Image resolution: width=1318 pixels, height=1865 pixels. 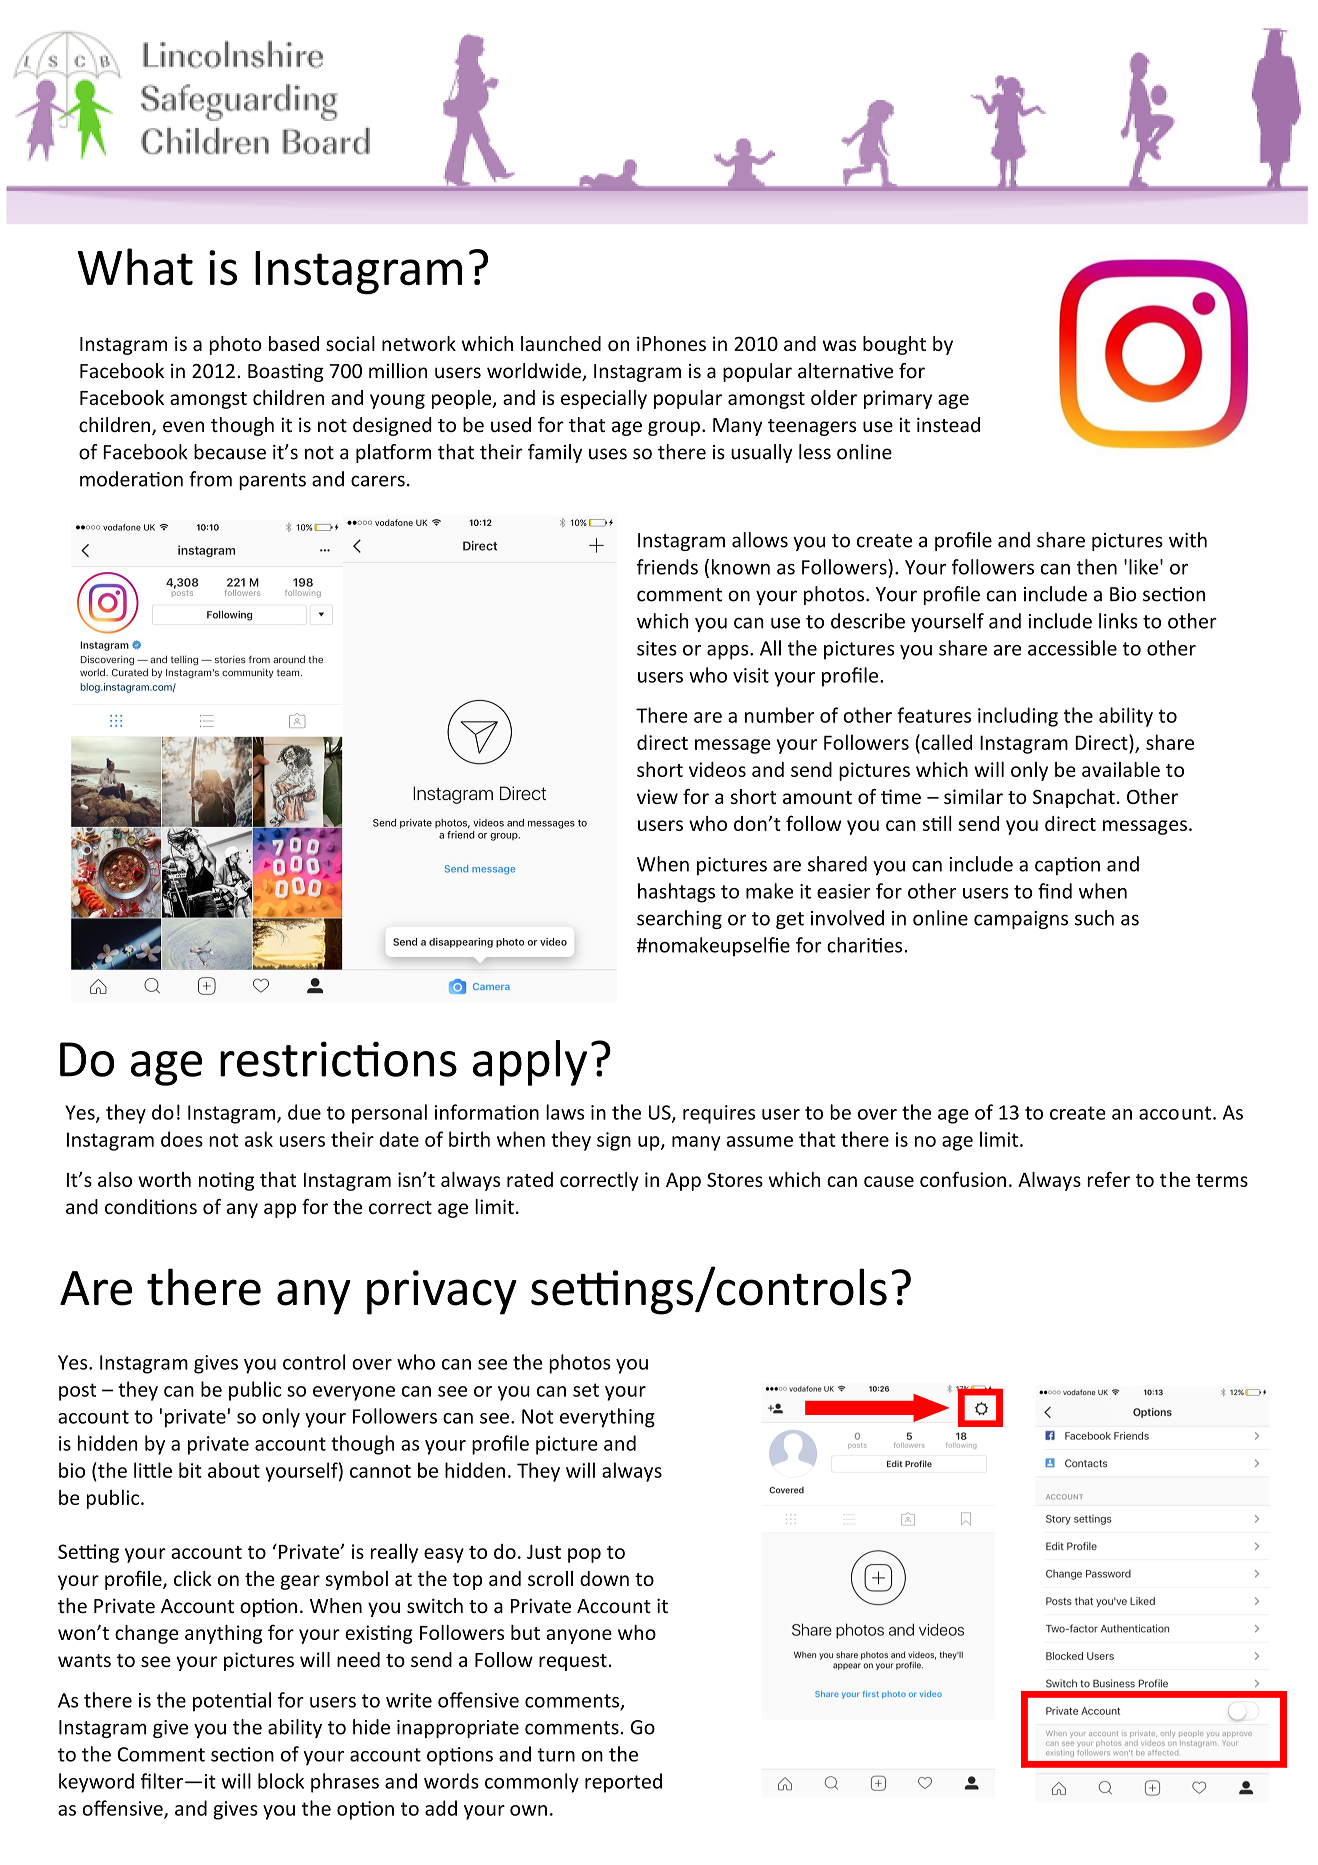 What do you see at coordinates (338, 1059) in the screenshot?
I see `restrictions` at bounding box center [338, 1059].
